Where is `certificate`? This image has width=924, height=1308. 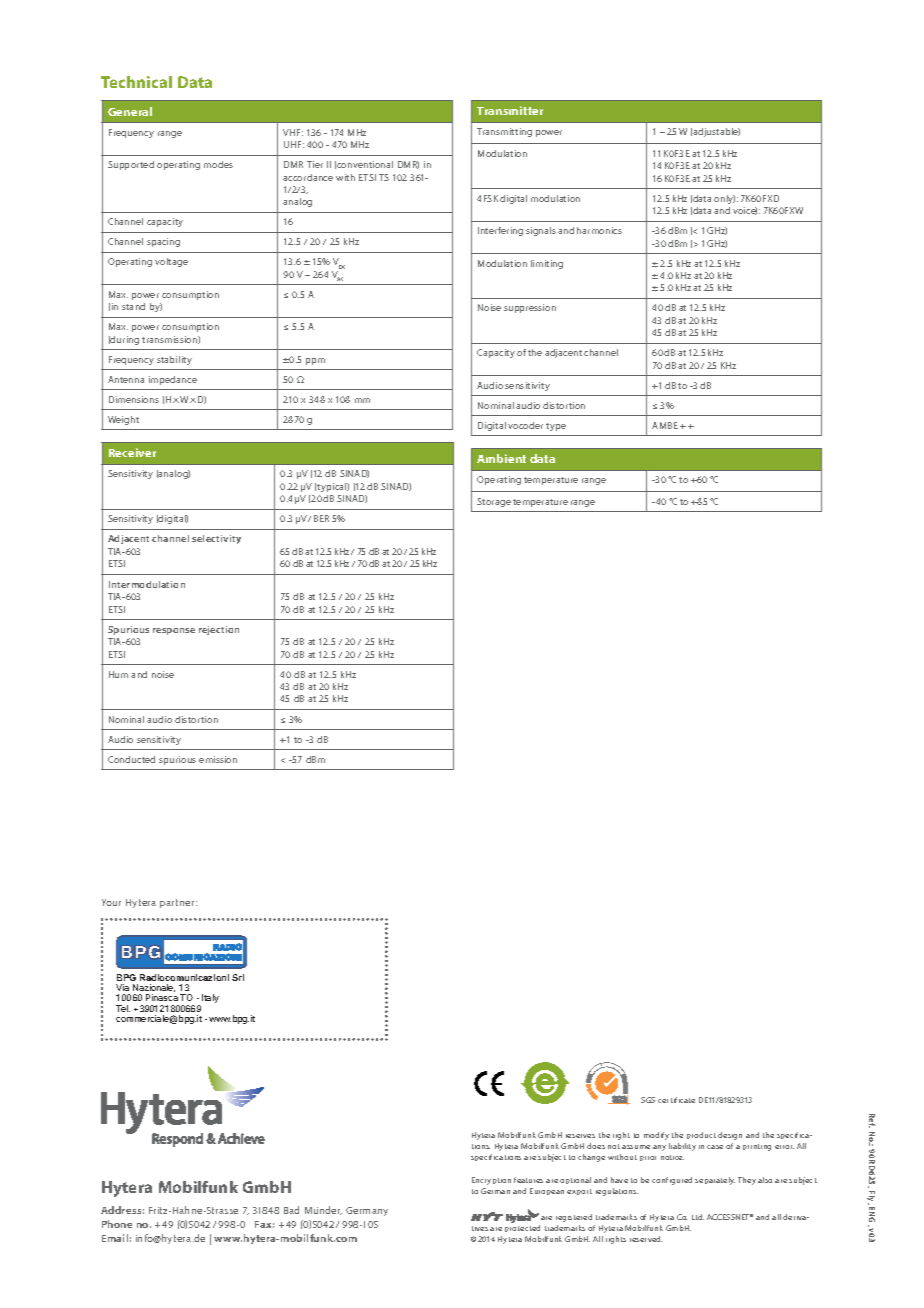
certificate is located at coordinates (676, 1100).
